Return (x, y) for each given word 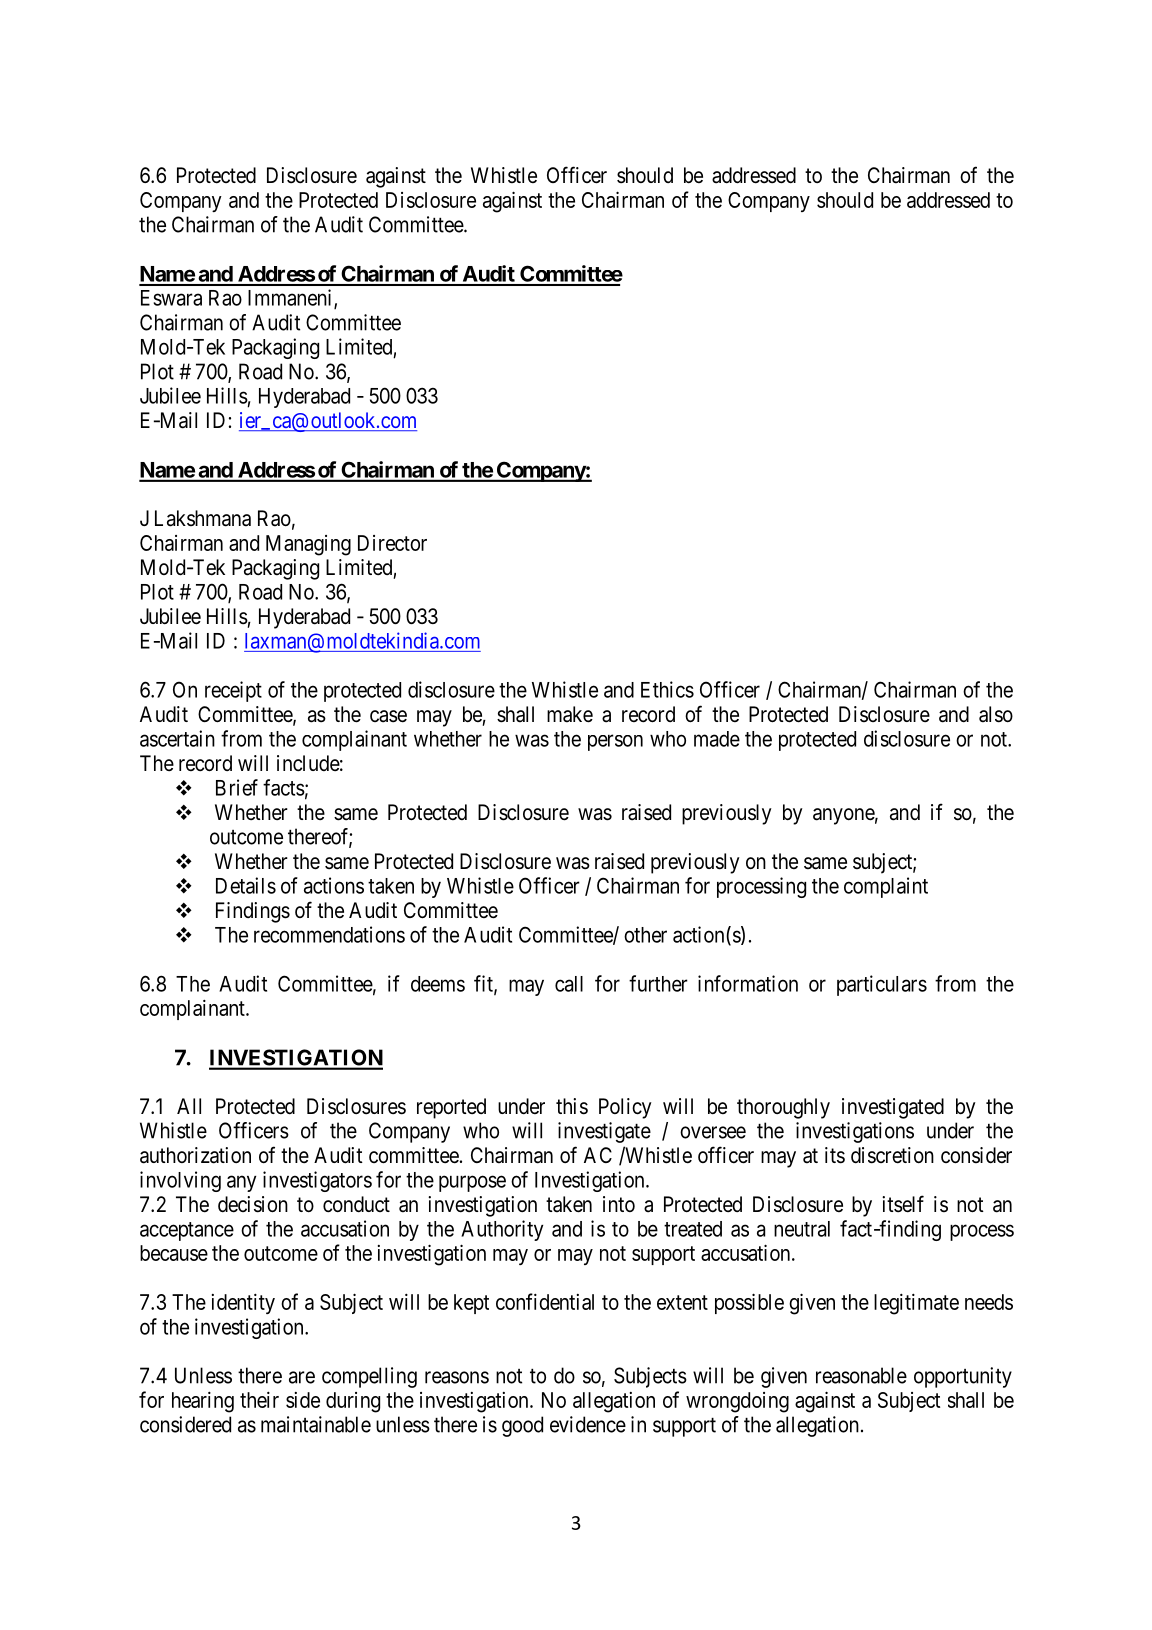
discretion (892, 1155)
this (572, 1106)
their (259, 1400)
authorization (195, 1155)
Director (392, 543)
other (645, 935)
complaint (886, 887)
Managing (308, 545)
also (996, 714)
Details (246, 885)
